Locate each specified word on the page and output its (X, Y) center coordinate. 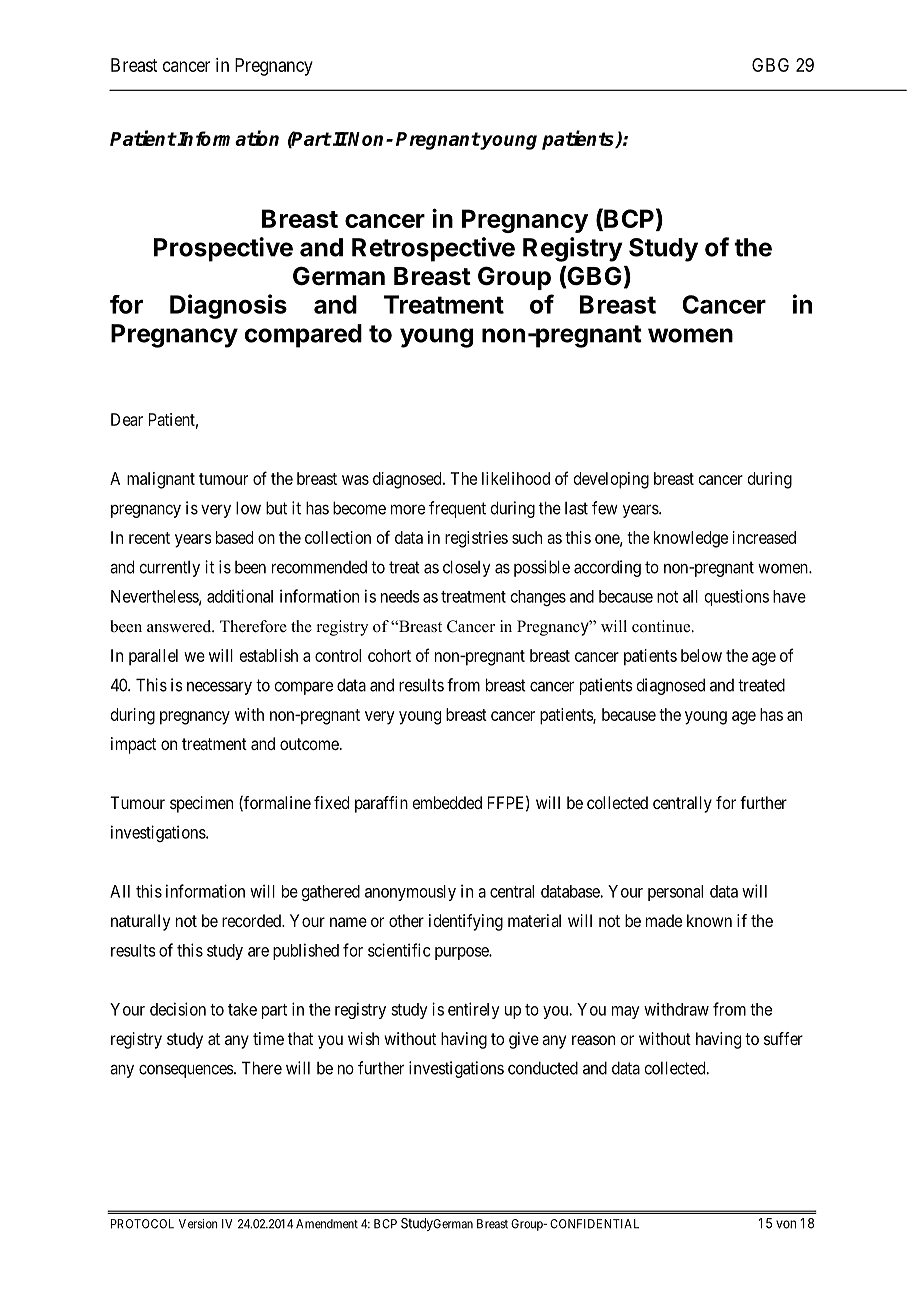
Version (198, 1224)
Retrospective (433, 249)
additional (240, 596)
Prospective (223, 249)
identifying (466, 922)
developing (611, 480)
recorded (252, 920)
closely (467, 568)
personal (675, 893)
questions (737, 597)
